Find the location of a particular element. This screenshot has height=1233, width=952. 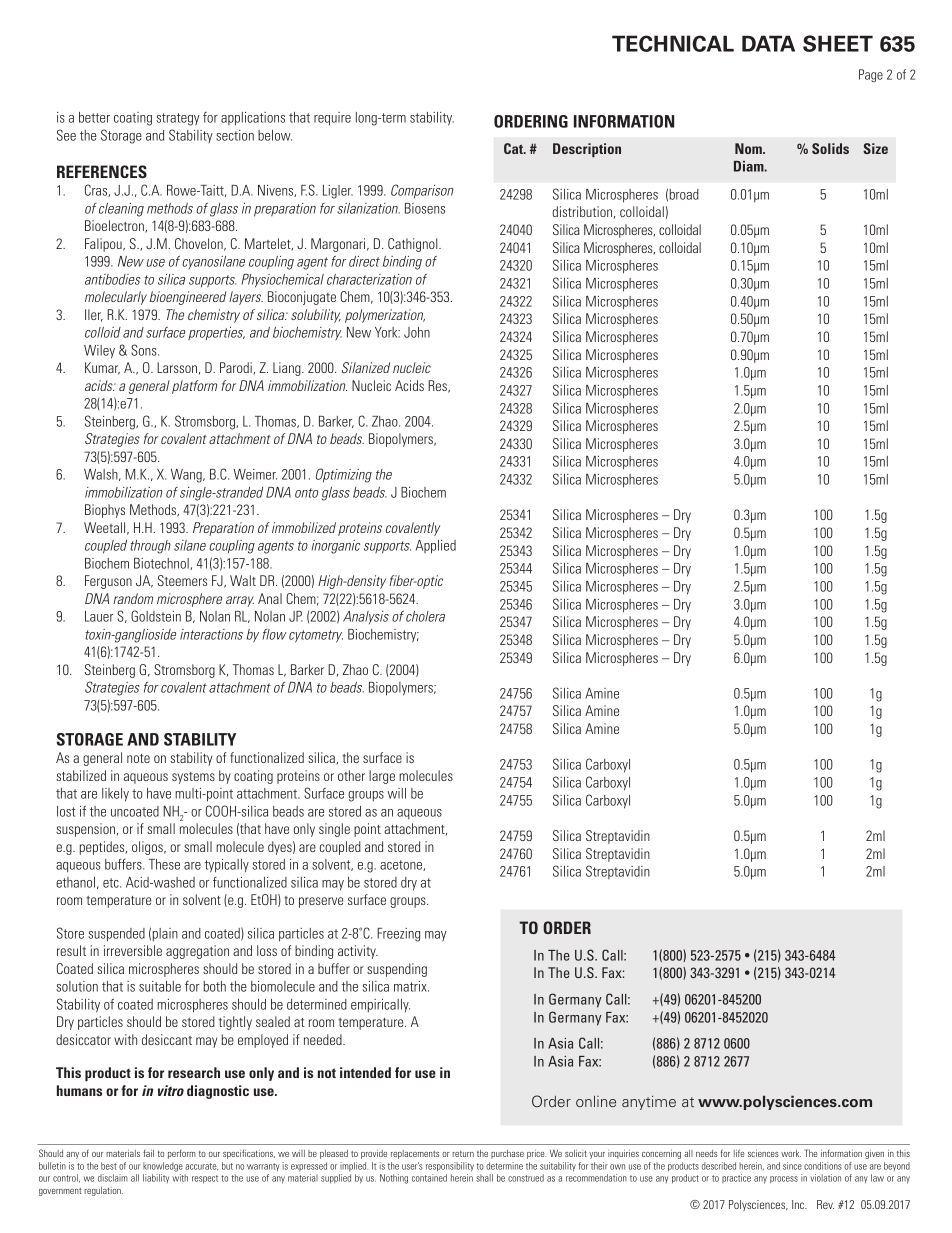

John is located at coordinates (417, 332).
